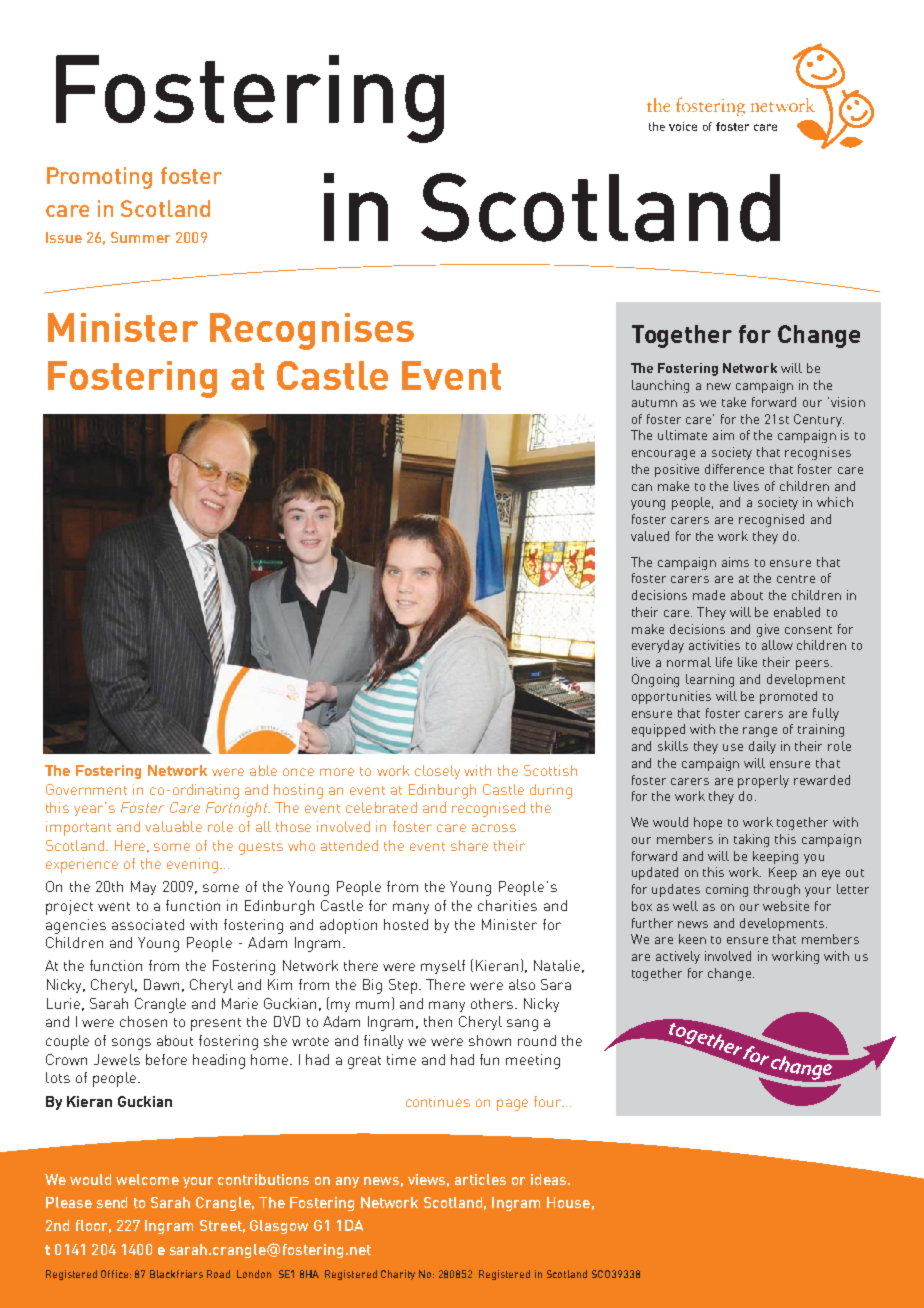 The height and width of the image is (1308, 924). What do you see at coordinates (469, 845) in the image?
I see `share` at bounding box center [469, 845].
